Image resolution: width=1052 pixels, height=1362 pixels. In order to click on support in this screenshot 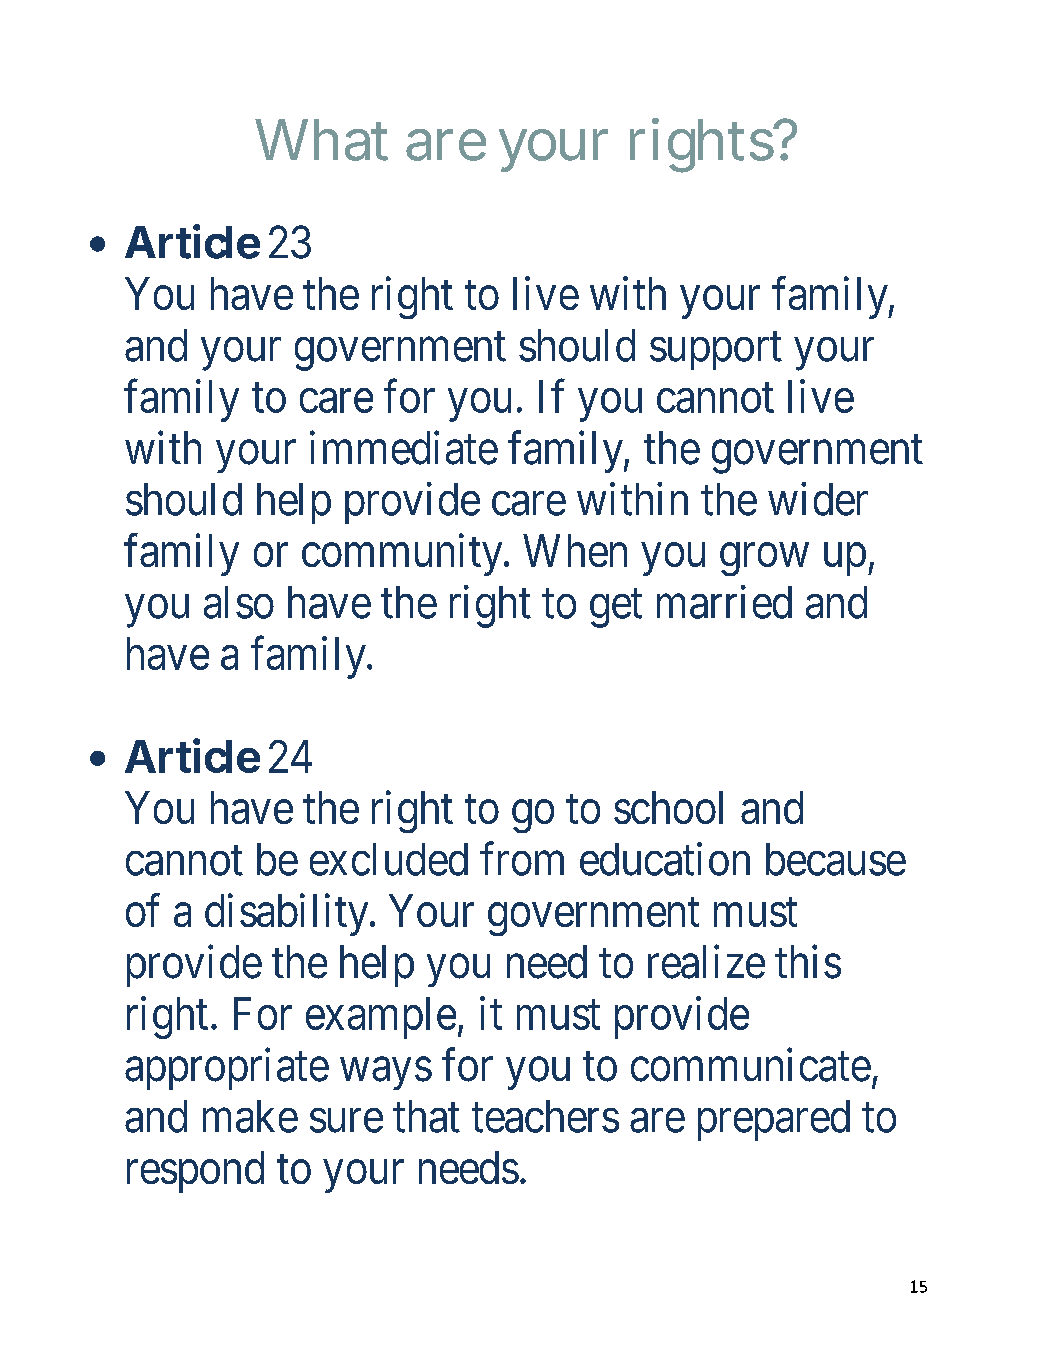, I will do `click(716, 351)`.
